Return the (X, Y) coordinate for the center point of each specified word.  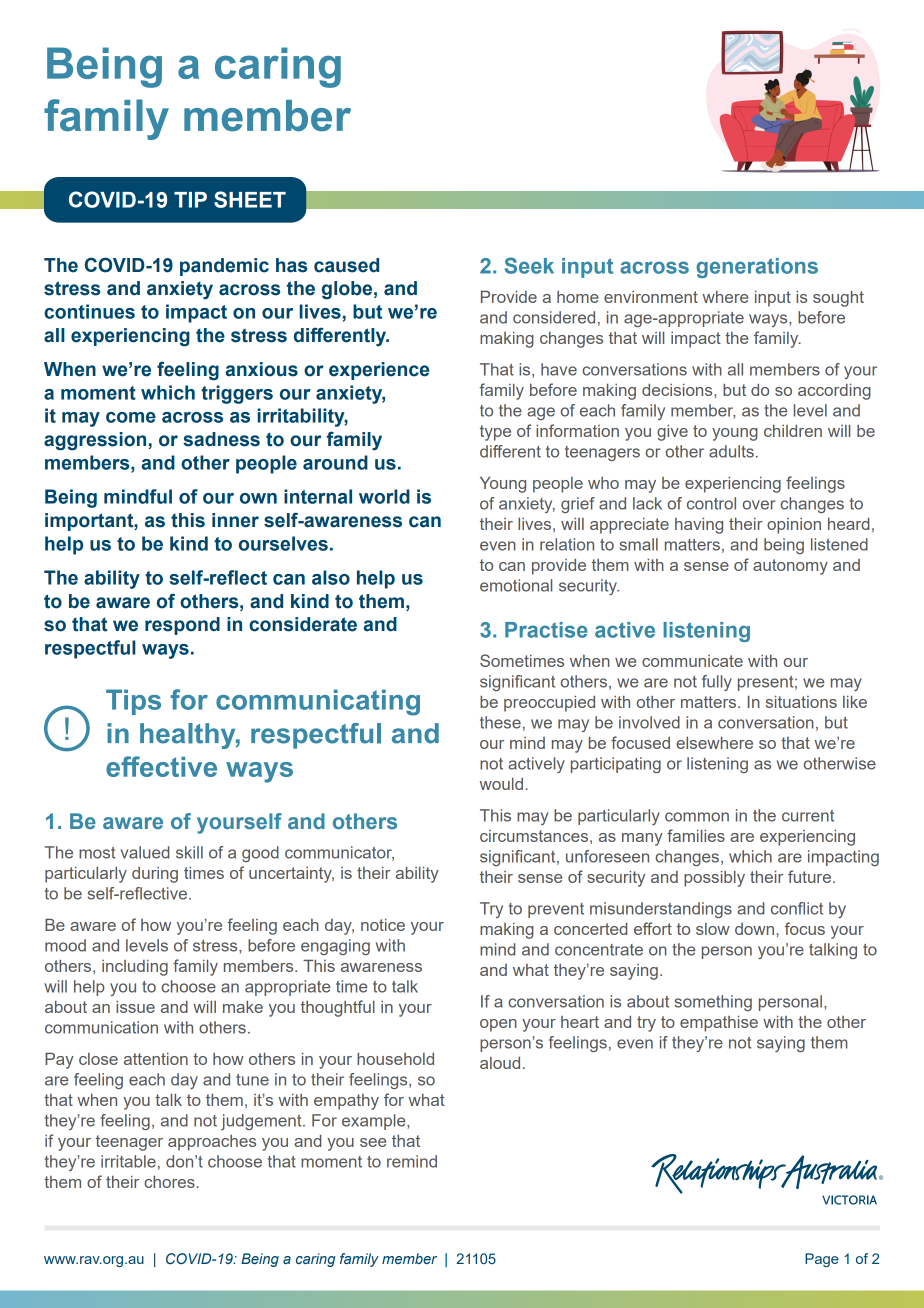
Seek (529, 265)
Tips (133, 702)
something (713, 1003)
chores (170, 1181)
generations (757, 268)
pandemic (224, 267)
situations (801, 701)
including (135, 968)
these (500, 722)
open (498, 1025)
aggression (95, 441)
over (759, 505)
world (384, 496)
